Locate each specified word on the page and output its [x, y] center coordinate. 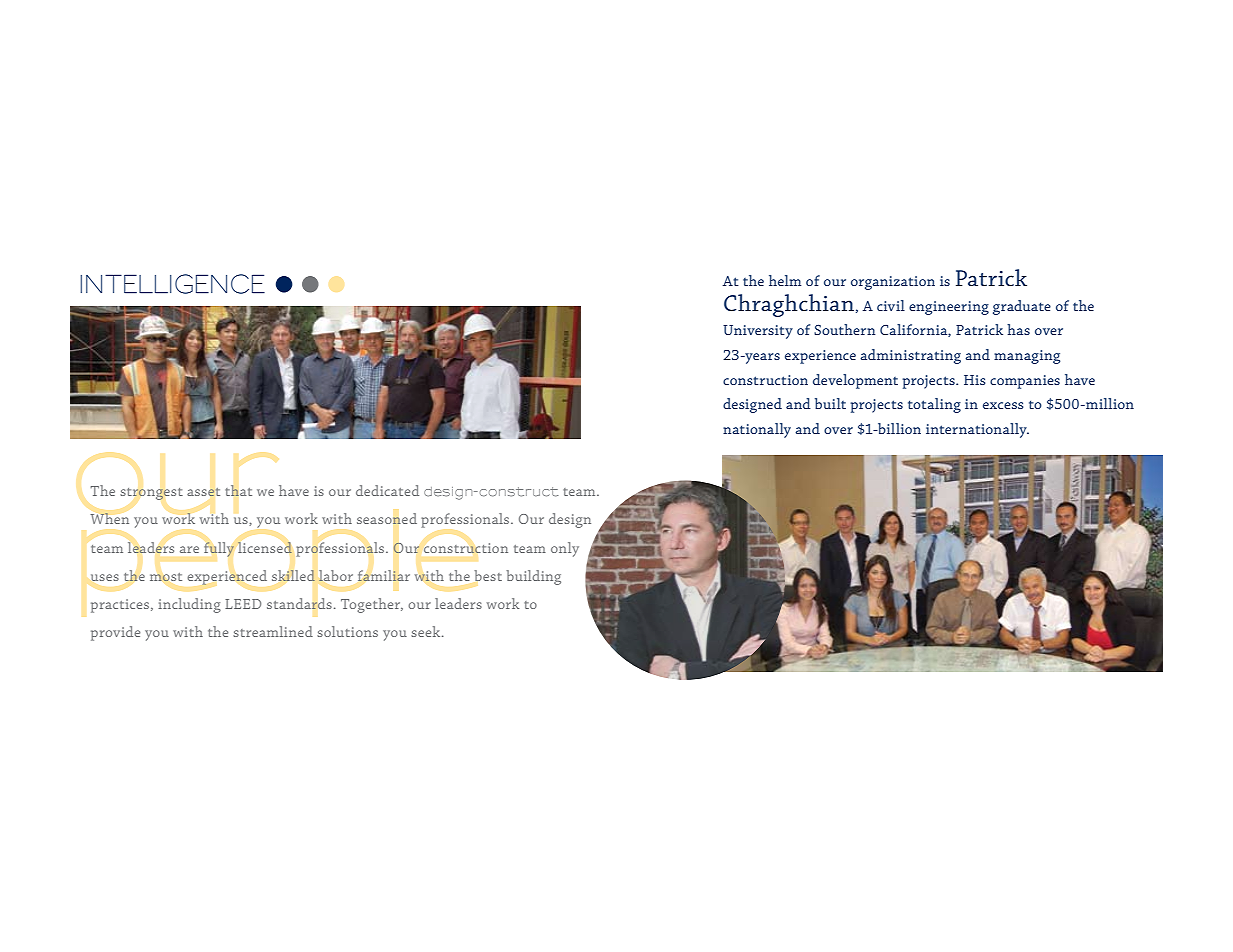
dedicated [387, 490]
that [238, 490]
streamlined [273, 631]
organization [893, 283]
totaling [934, 405]
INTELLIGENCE [172, 284]
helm [785, 280]
